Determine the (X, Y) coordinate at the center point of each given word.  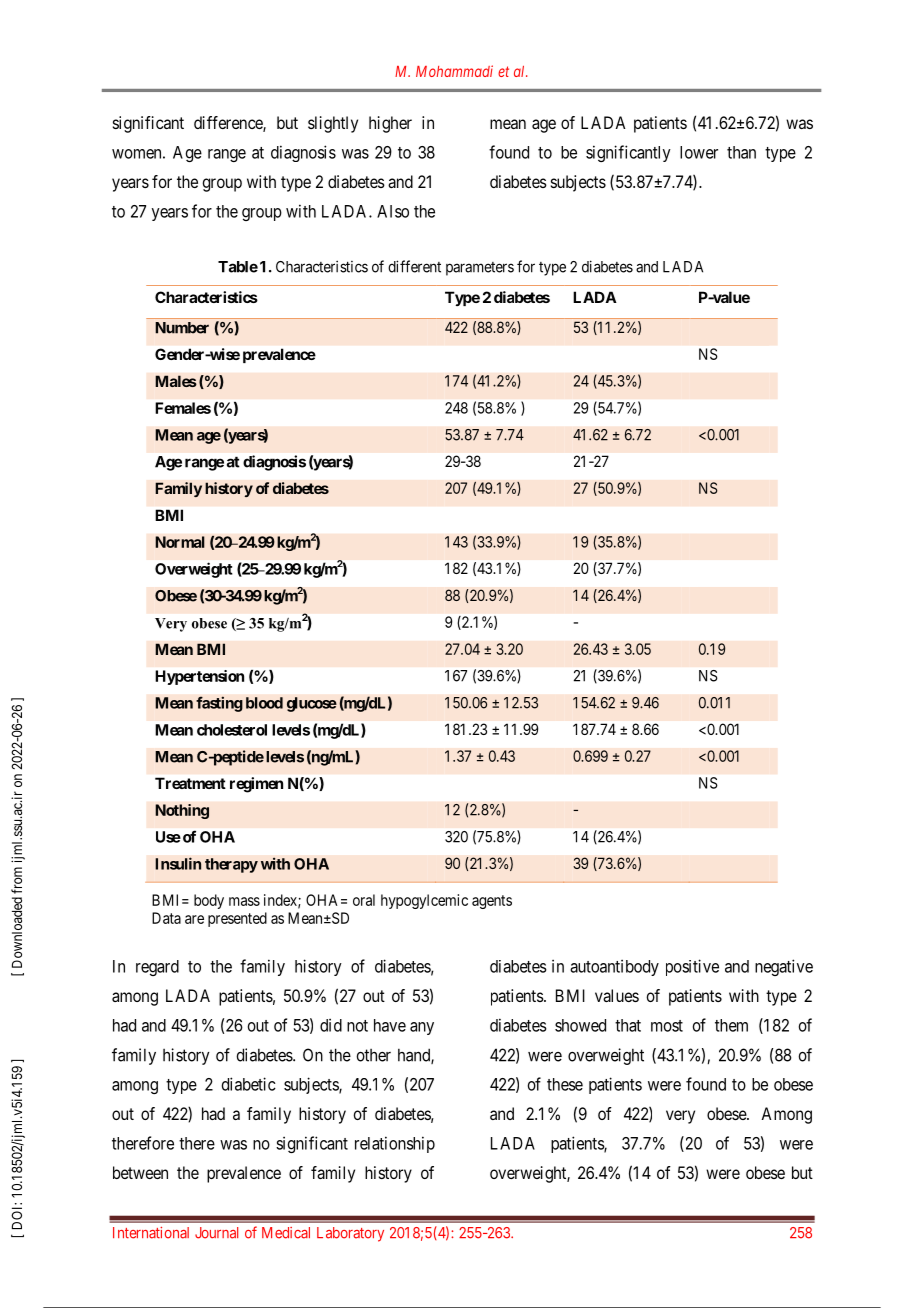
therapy (231, 865)
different (414, 266)
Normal (180, 542)
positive (692, 967)
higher (390, 124)
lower (699, 152)
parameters (480, 269)
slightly (333, 124)
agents (492, 902)
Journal (216, 1233)
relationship (395, 1144)
